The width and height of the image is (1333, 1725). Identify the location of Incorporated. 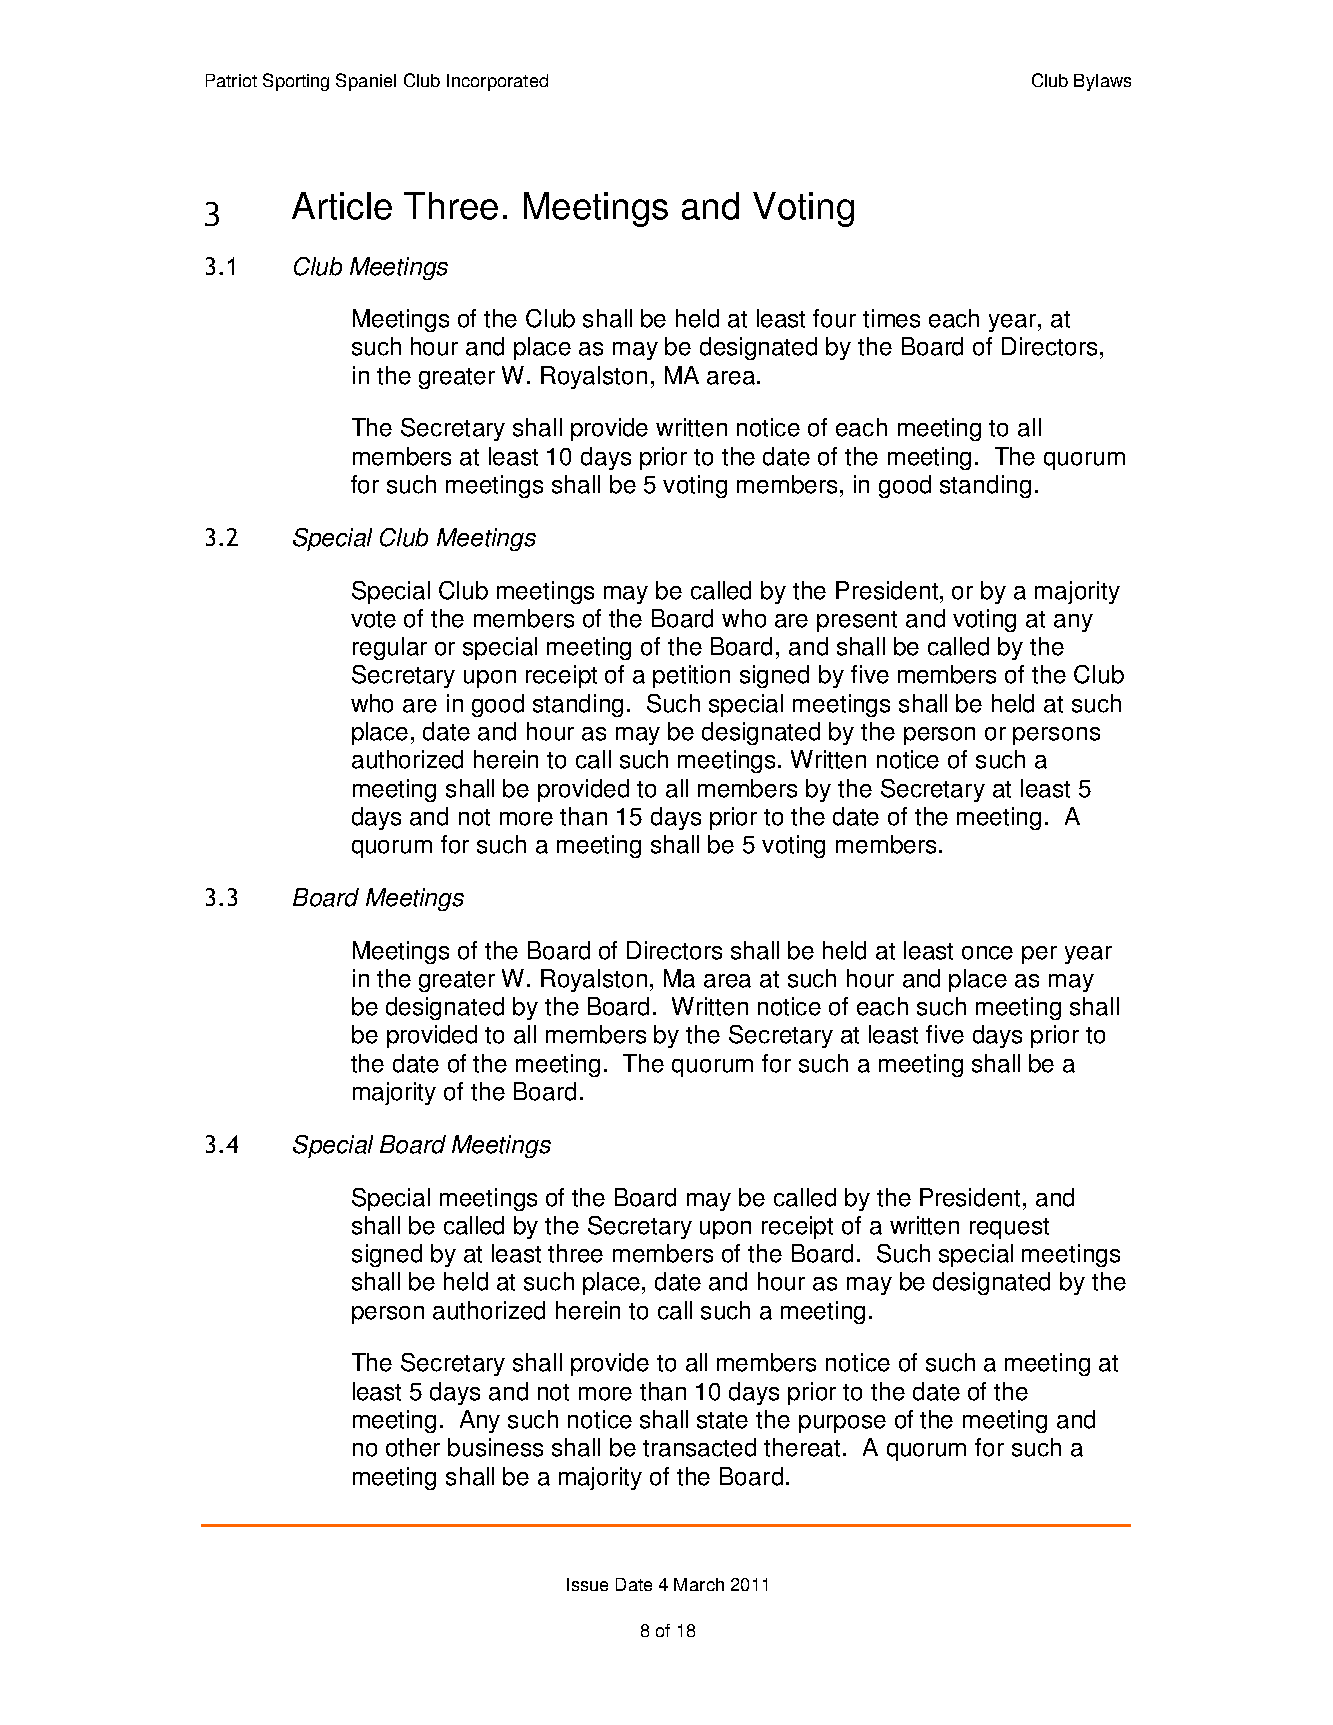
(497, 82).
